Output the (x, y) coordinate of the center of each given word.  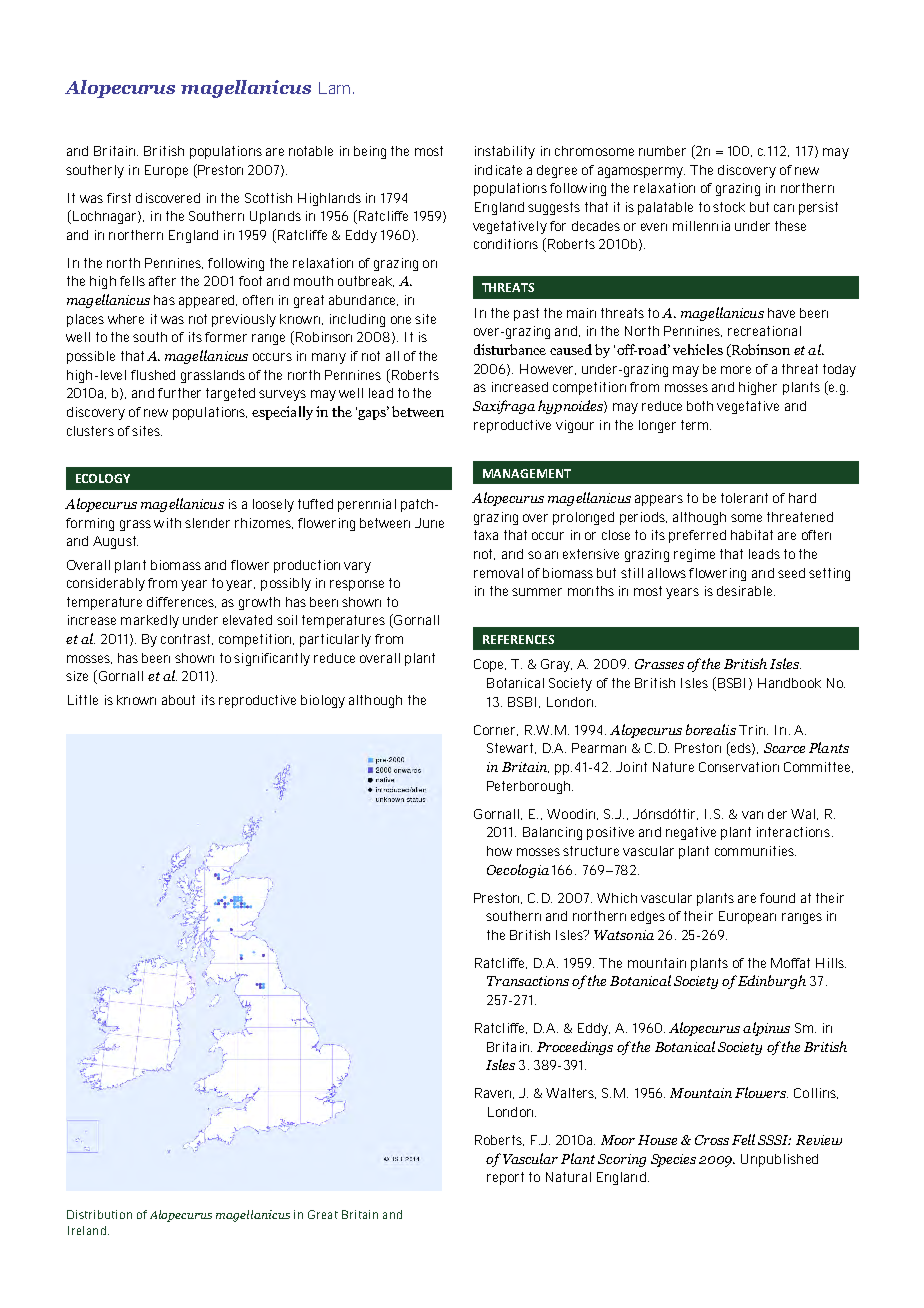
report (505, 1178)
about (178, 700)
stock (729, 207)
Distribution (99, 1214)
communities (755, 851)
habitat (752, 535)
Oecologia (518, 871)
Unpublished (779, 1160)
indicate (498, 170)
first (119, 198)
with (167, 523)
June (429, 523)
